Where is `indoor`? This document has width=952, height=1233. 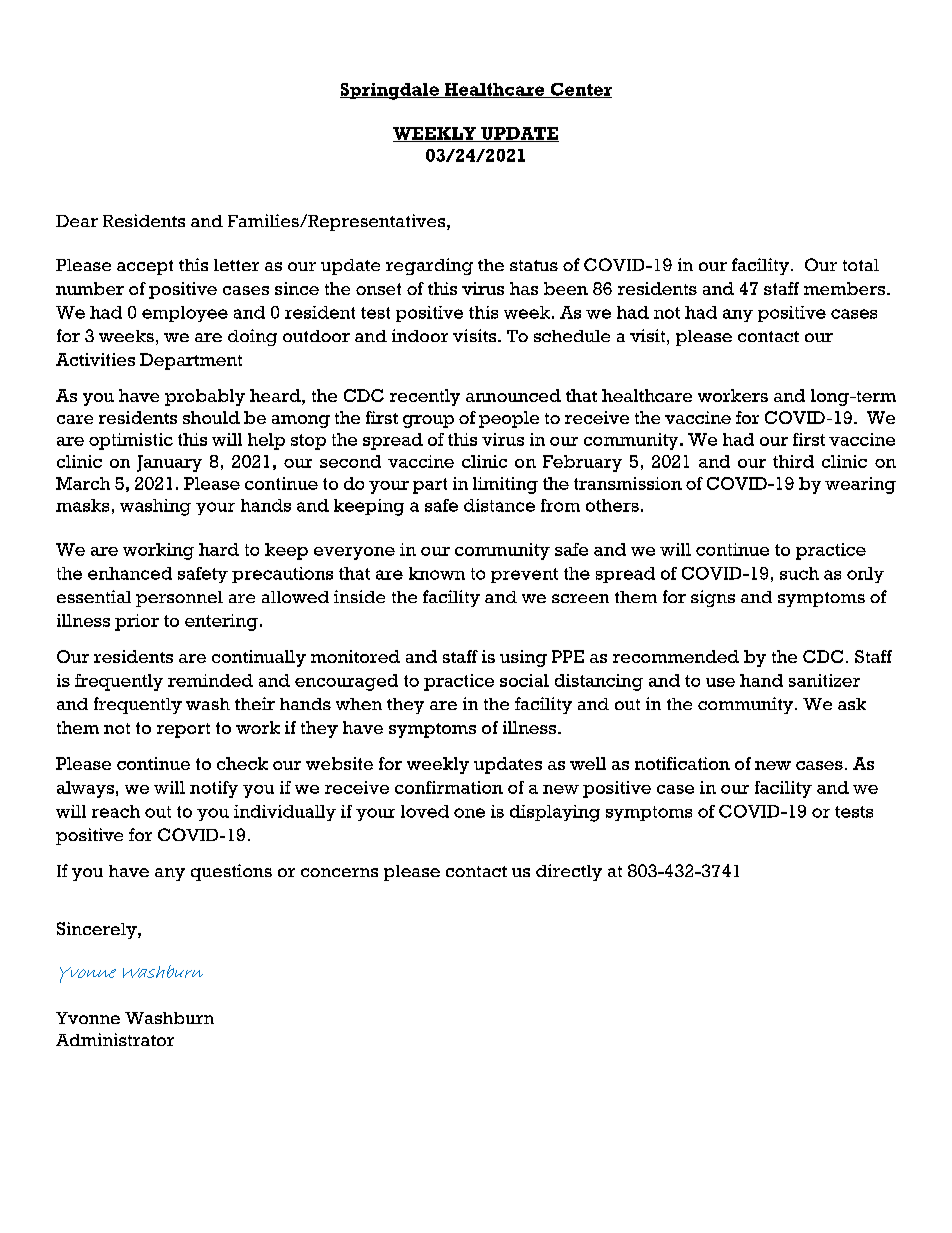 indoor is located at coordinates (420, 335).
